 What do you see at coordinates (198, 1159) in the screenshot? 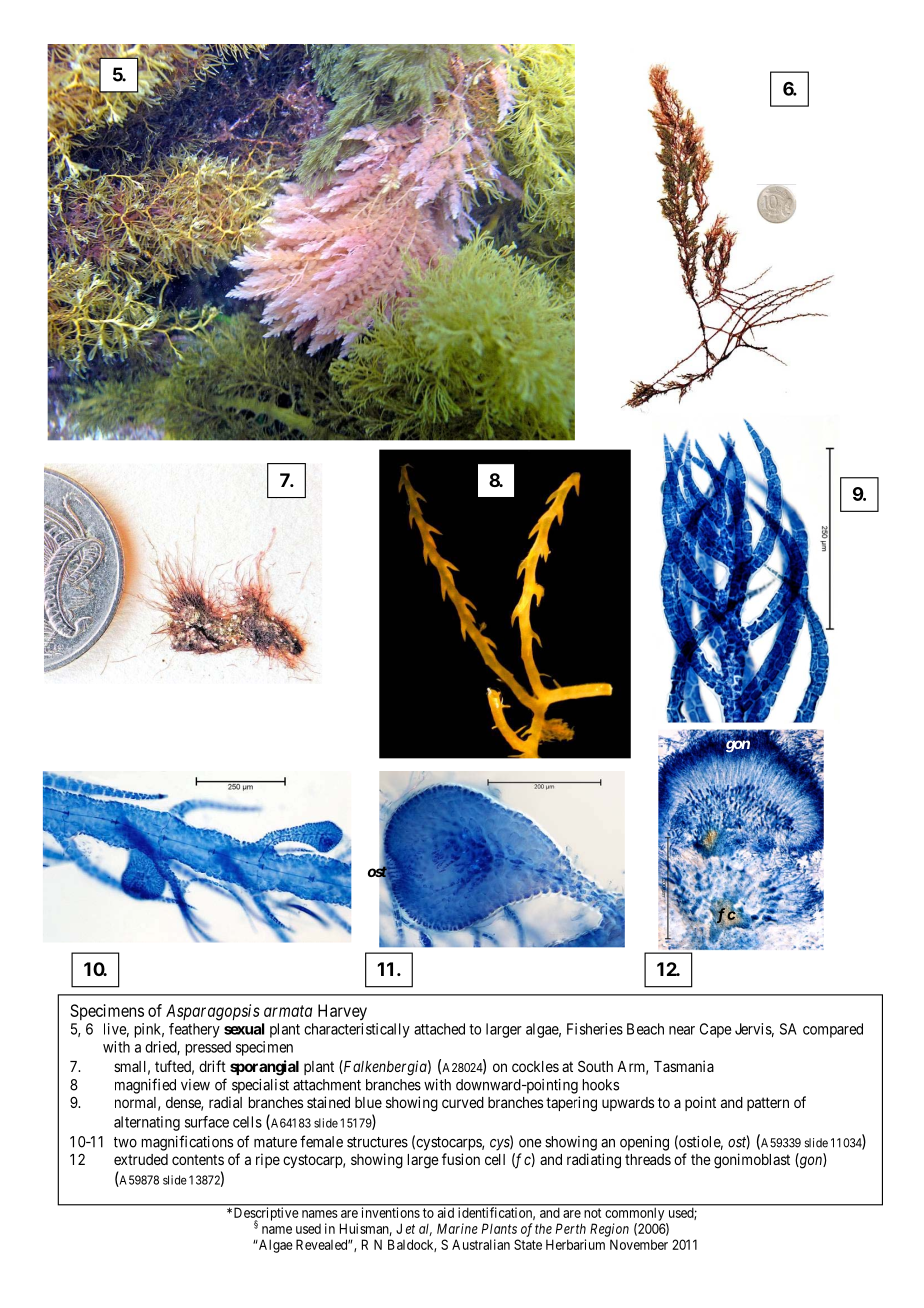
I see `contents` at bounding box center [198, 1159].
